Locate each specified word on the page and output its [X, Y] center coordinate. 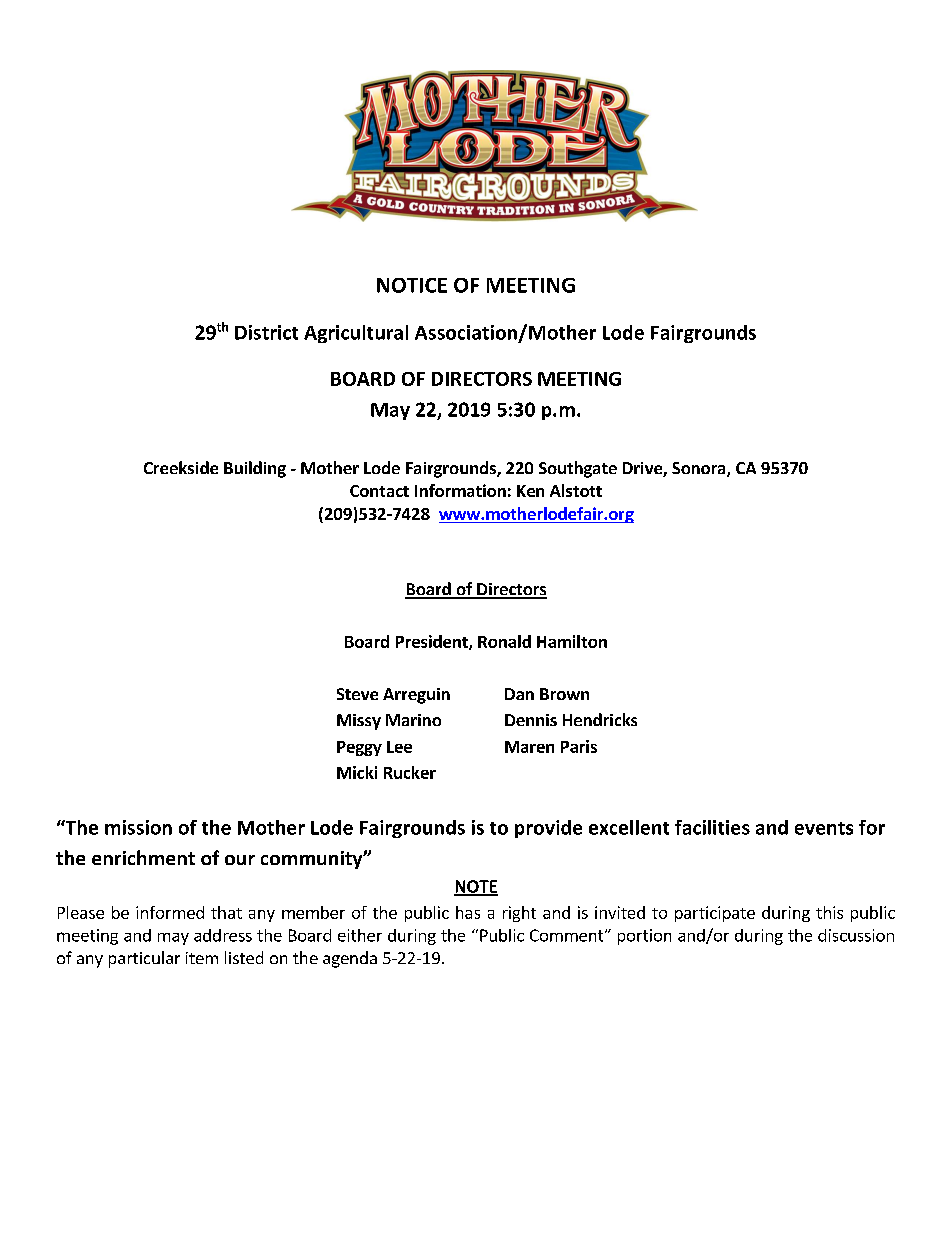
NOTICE [412, 285]
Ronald [504, 641]
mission [138, 827]
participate [715, 914]
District [266, 332]
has [468, 912]
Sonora [700, 469]
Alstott [576, 490]
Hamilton [572, 641]
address [223, 935]
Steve [357, 694]
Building [255, 469]
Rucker [410, 772]
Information [460, 490]
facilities [712, 827]
